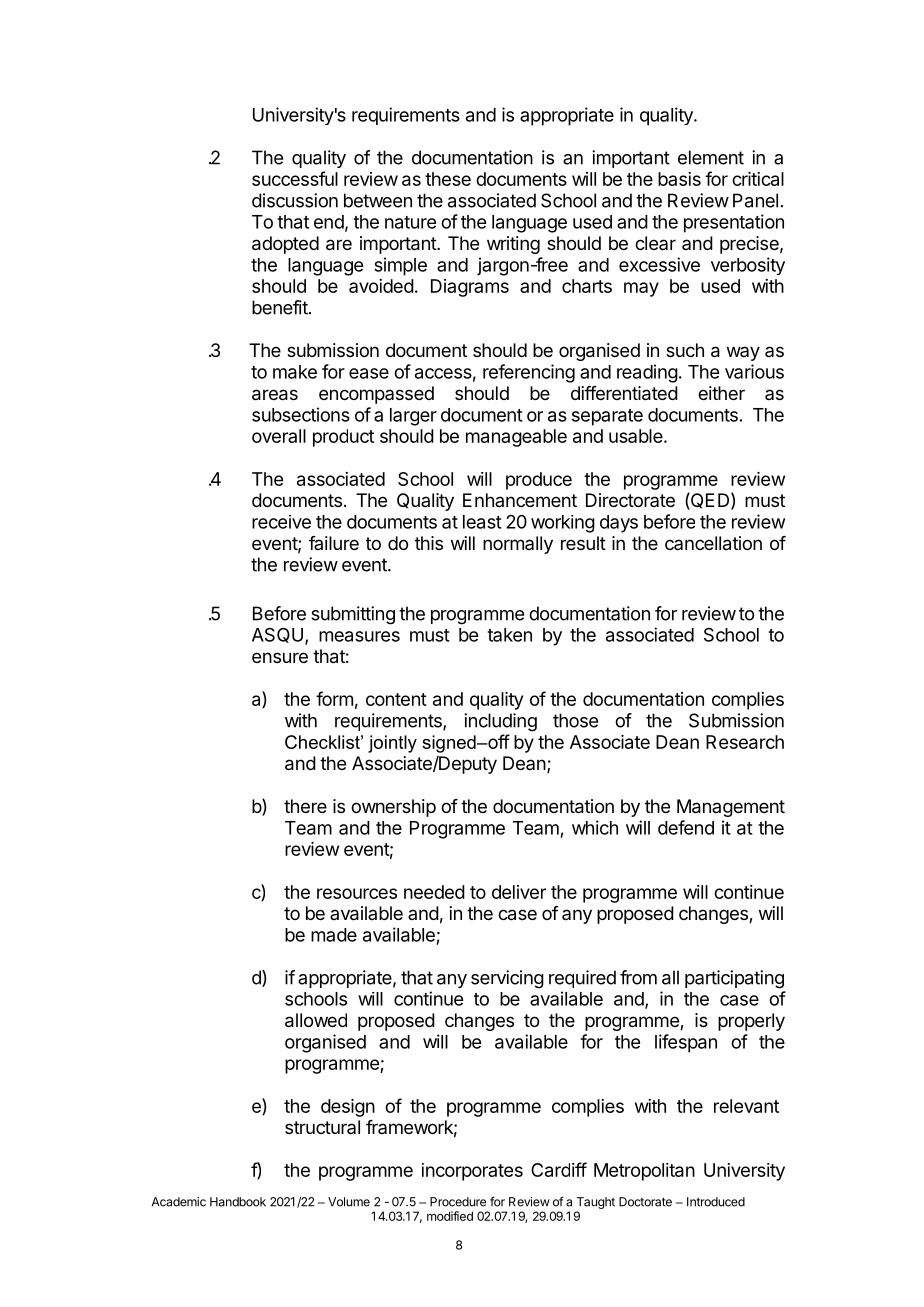  What do you see at coordinates (679, 179) in the screenshot?
I see `basis` at bounding box center [679, 179].
